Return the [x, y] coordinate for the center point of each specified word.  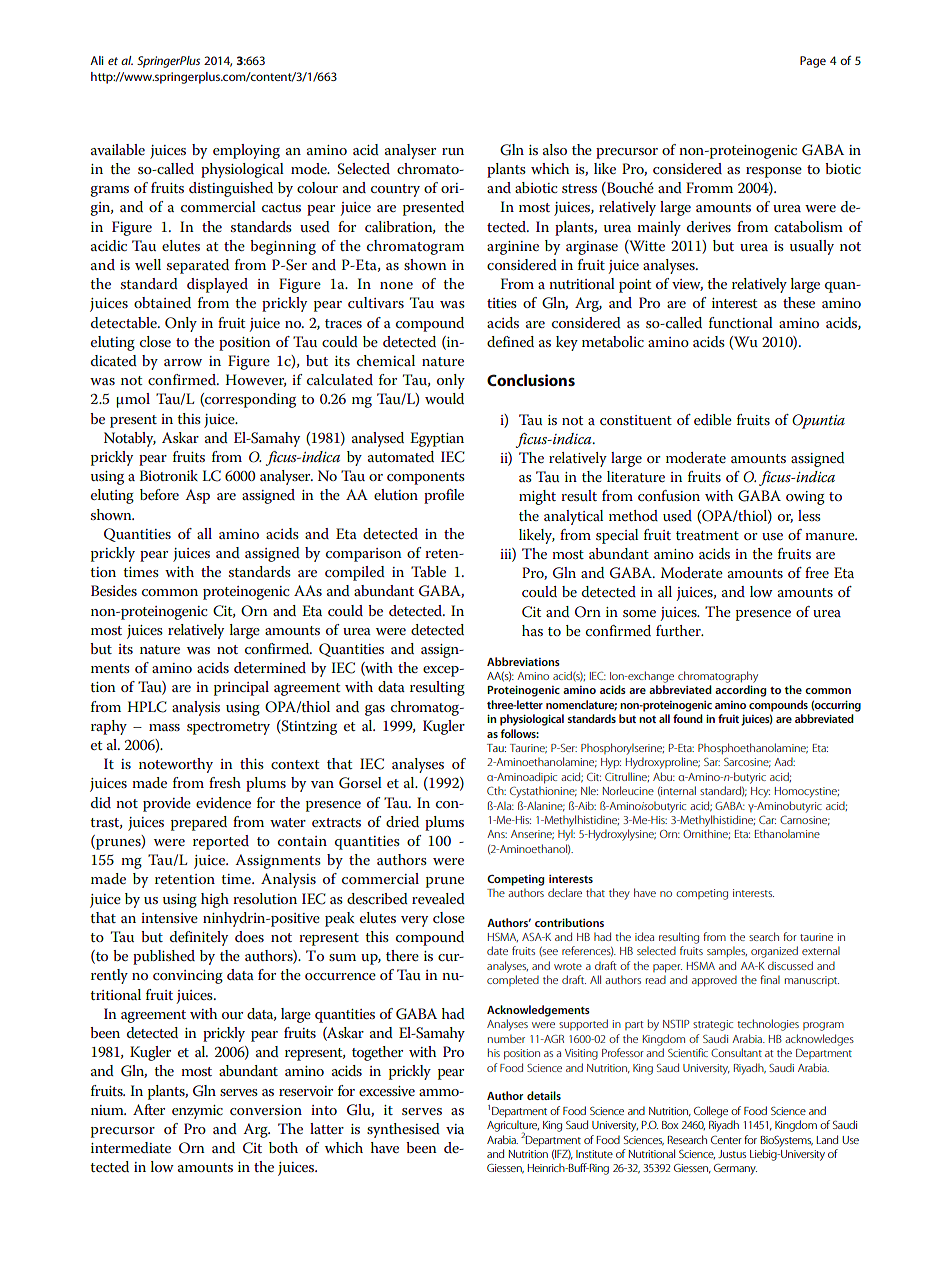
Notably [130, 439]
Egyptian [437, 439]
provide [167, 804]
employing [246, 151]
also [555, 149]
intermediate [131, 1147]
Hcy [760, 792]
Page [813, 62]
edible [713, 419]
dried [402, 821]
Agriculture [513, 1127]
